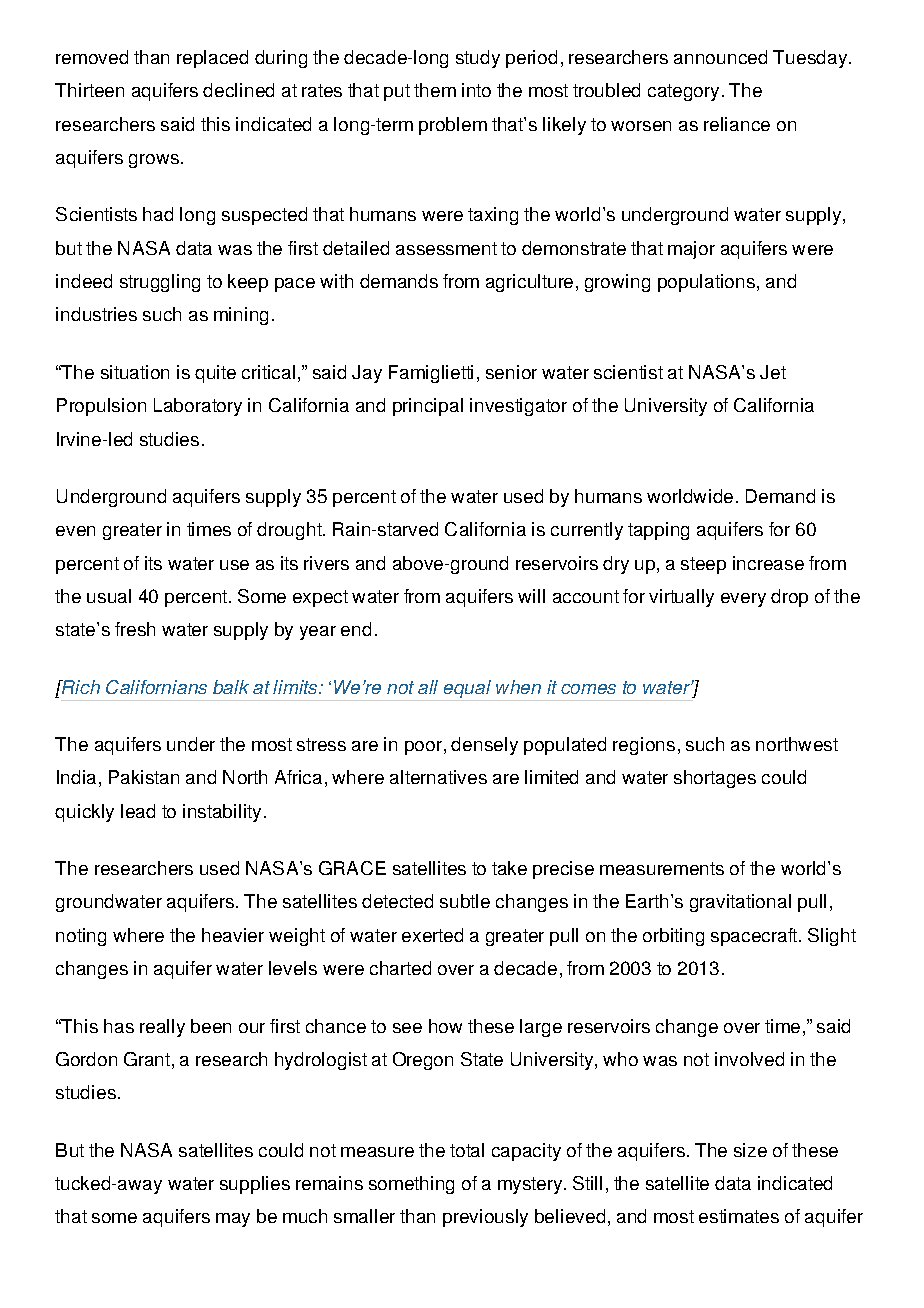 This document has height=1308, width=924. What do you see at coordinates (212, 59) in the document?
I see `replaced` at bounding box center [212, 59].
